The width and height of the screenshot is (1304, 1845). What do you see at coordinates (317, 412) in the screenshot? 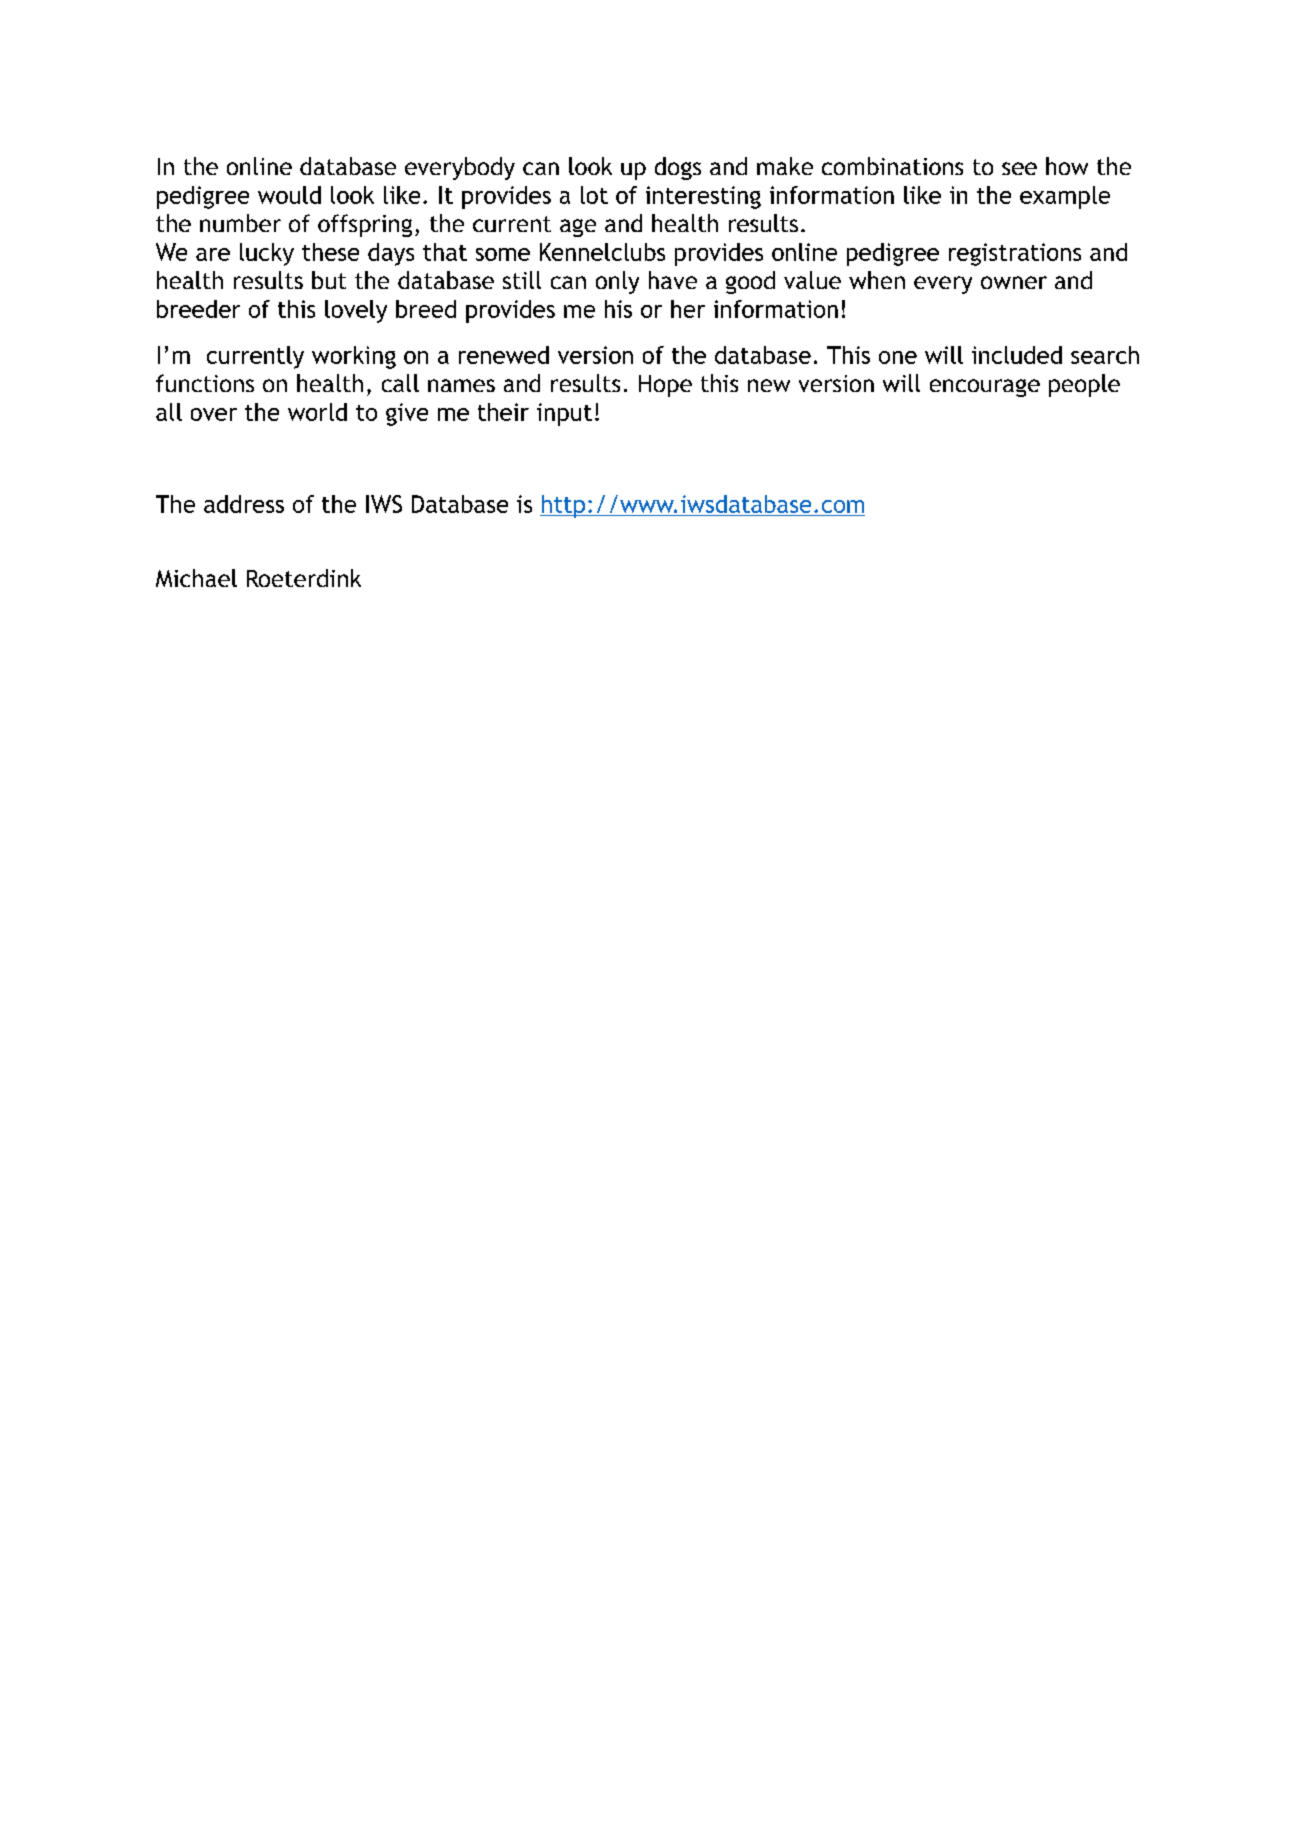
I see `world` at bounding box center [317, 412].
